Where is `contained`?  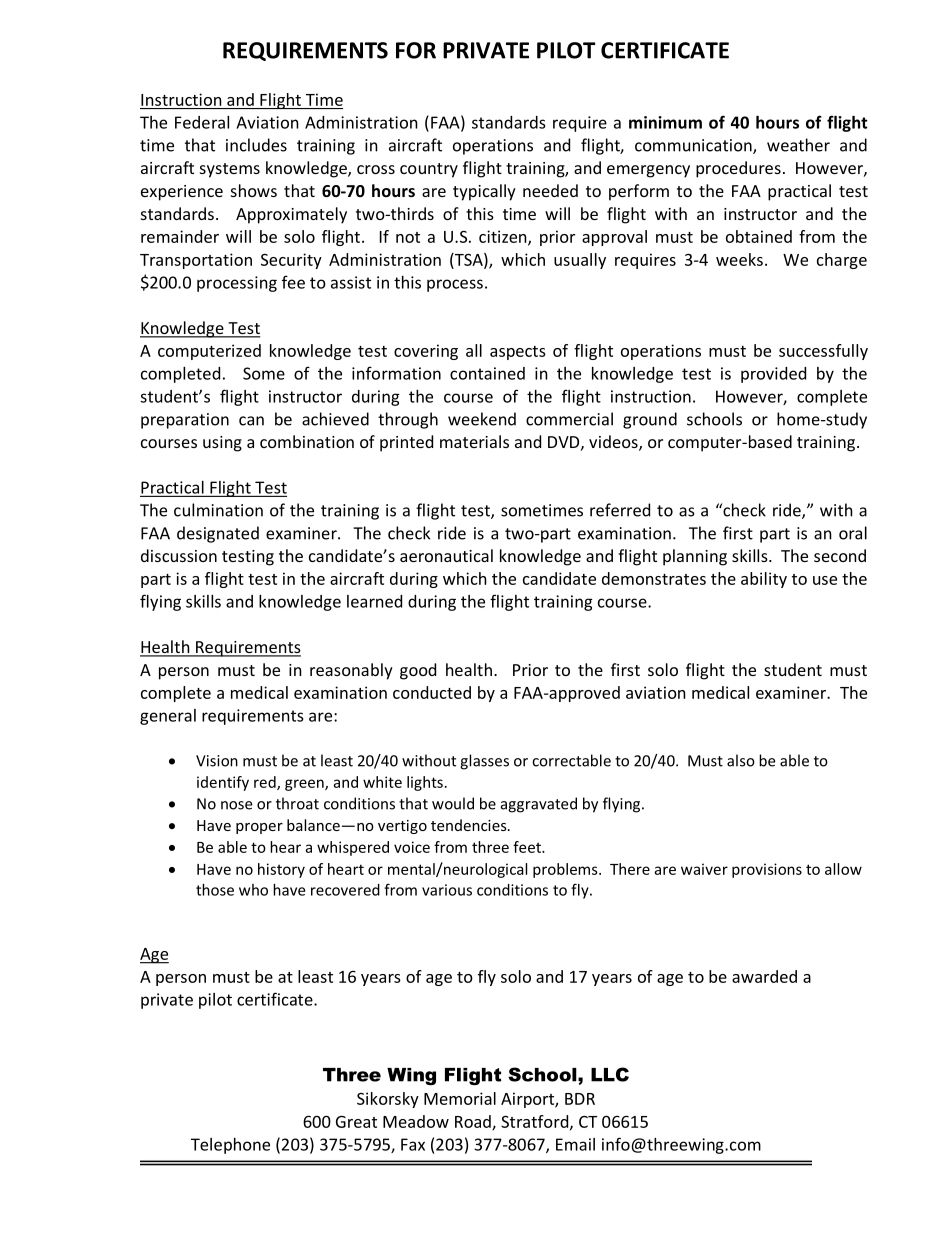 contained is located at coordinates (487, 373).
